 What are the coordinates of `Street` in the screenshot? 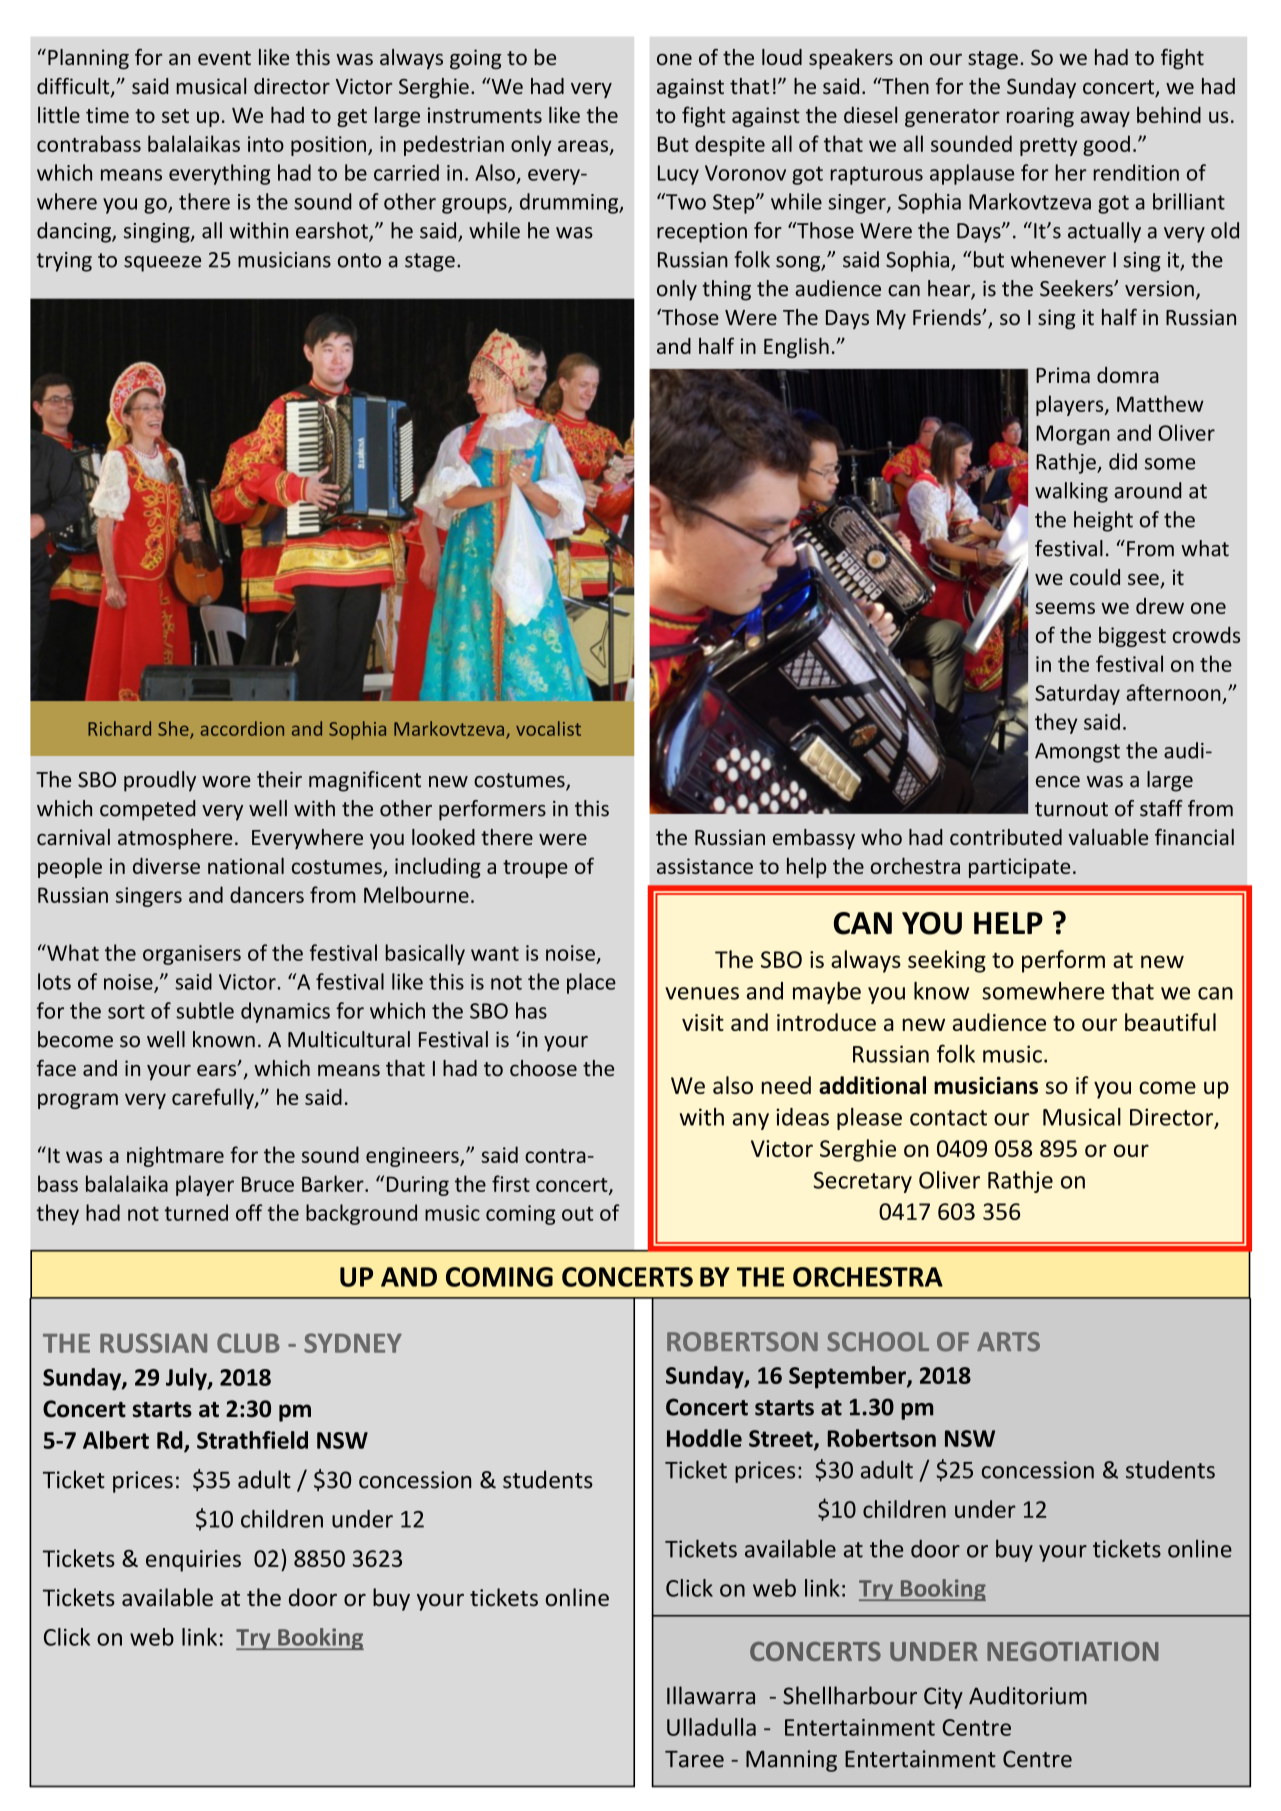 It's located at (782, 1440).
